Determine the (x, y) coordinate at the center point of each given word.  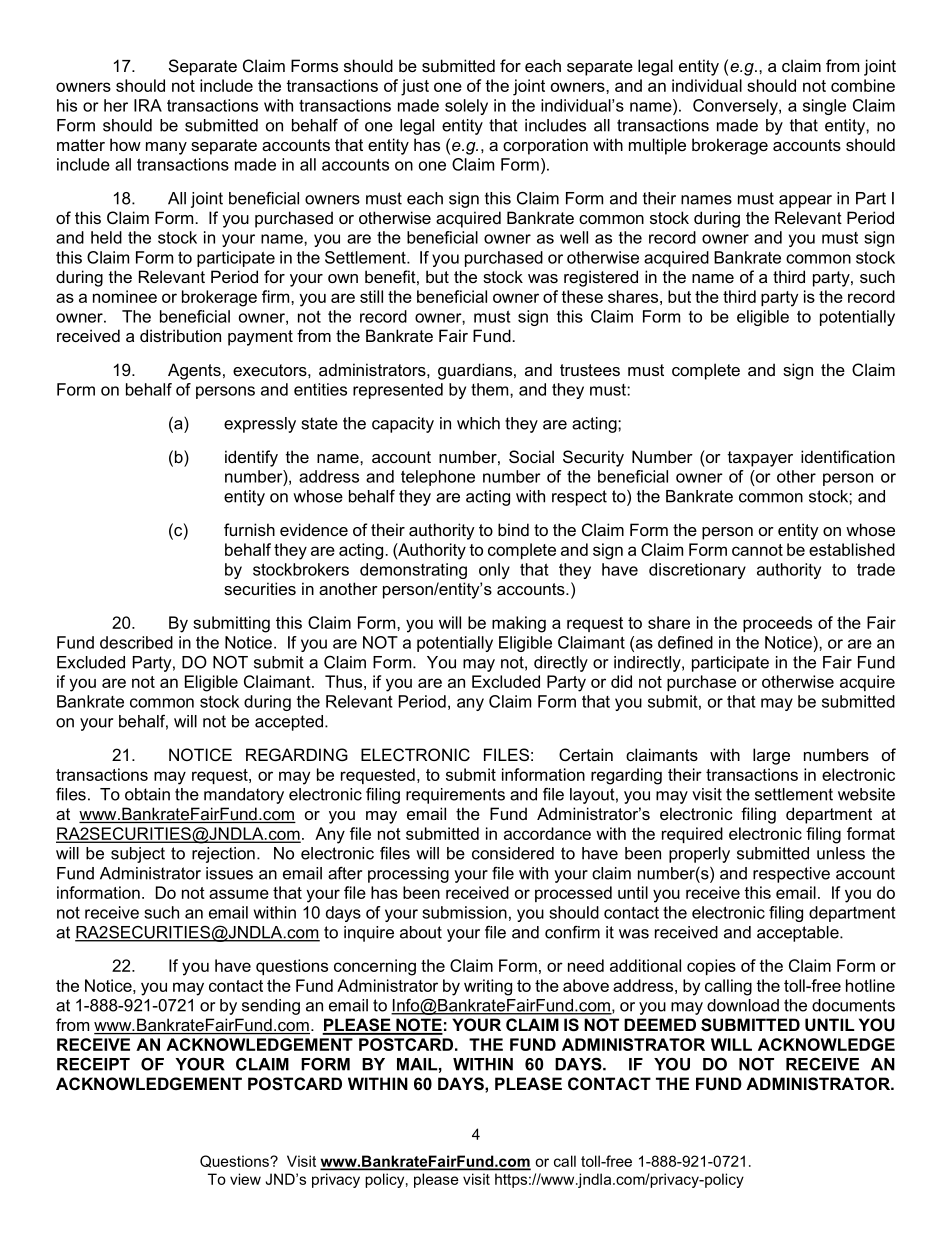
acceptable (799, 934)
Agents (194, 371)
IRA (148, 105)
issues (229, 873)
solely (466, 107)
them (491, 389)
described (136, 642)
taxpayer (760, 459)
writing (488, 987)
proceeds (777, 624)
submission (464, 912)
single (824, 107)
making (519, 624)
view (245, 1179)
